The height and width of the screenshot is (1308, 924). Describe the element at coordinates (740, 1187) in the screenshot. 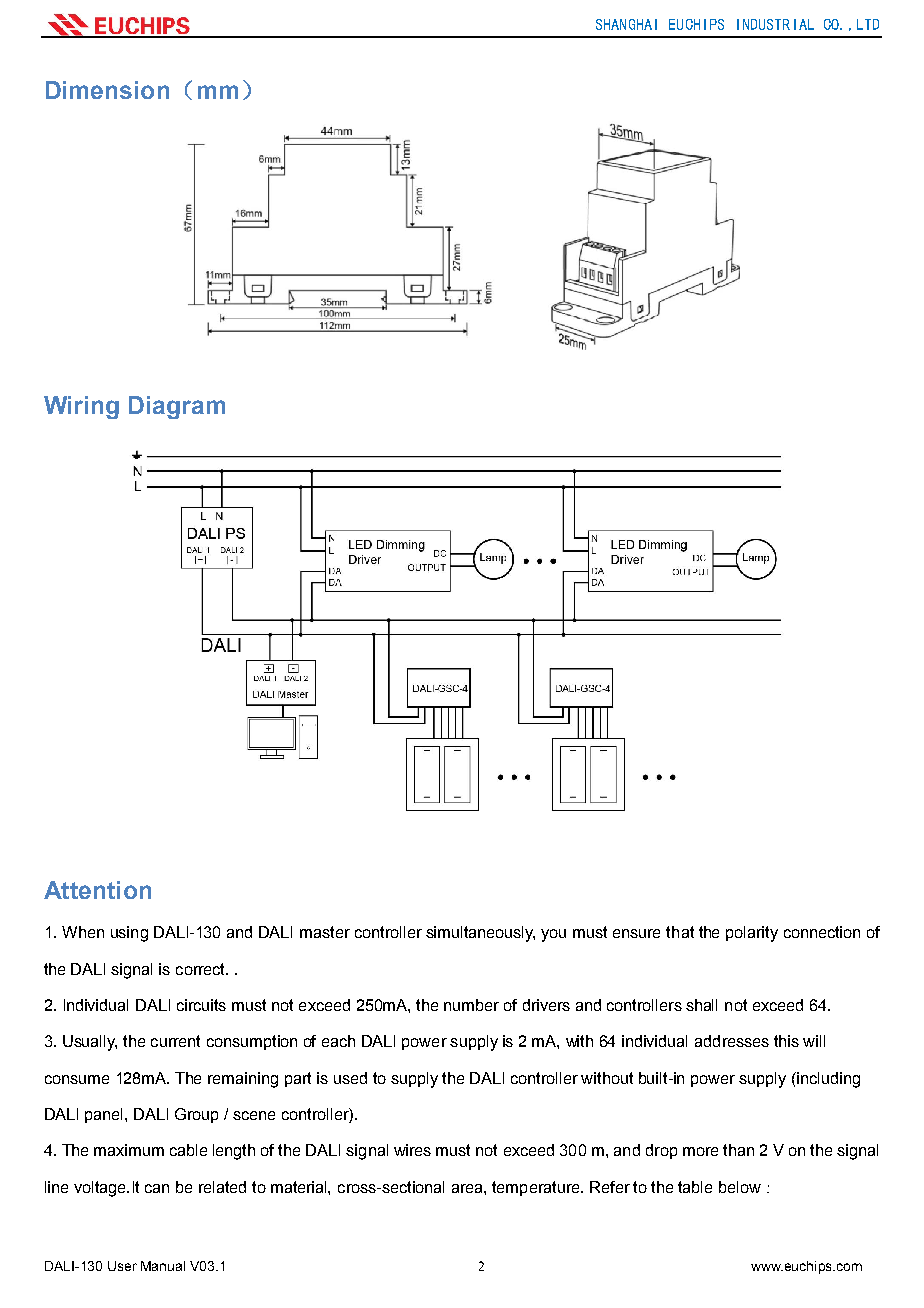

I see `below` at that location.
